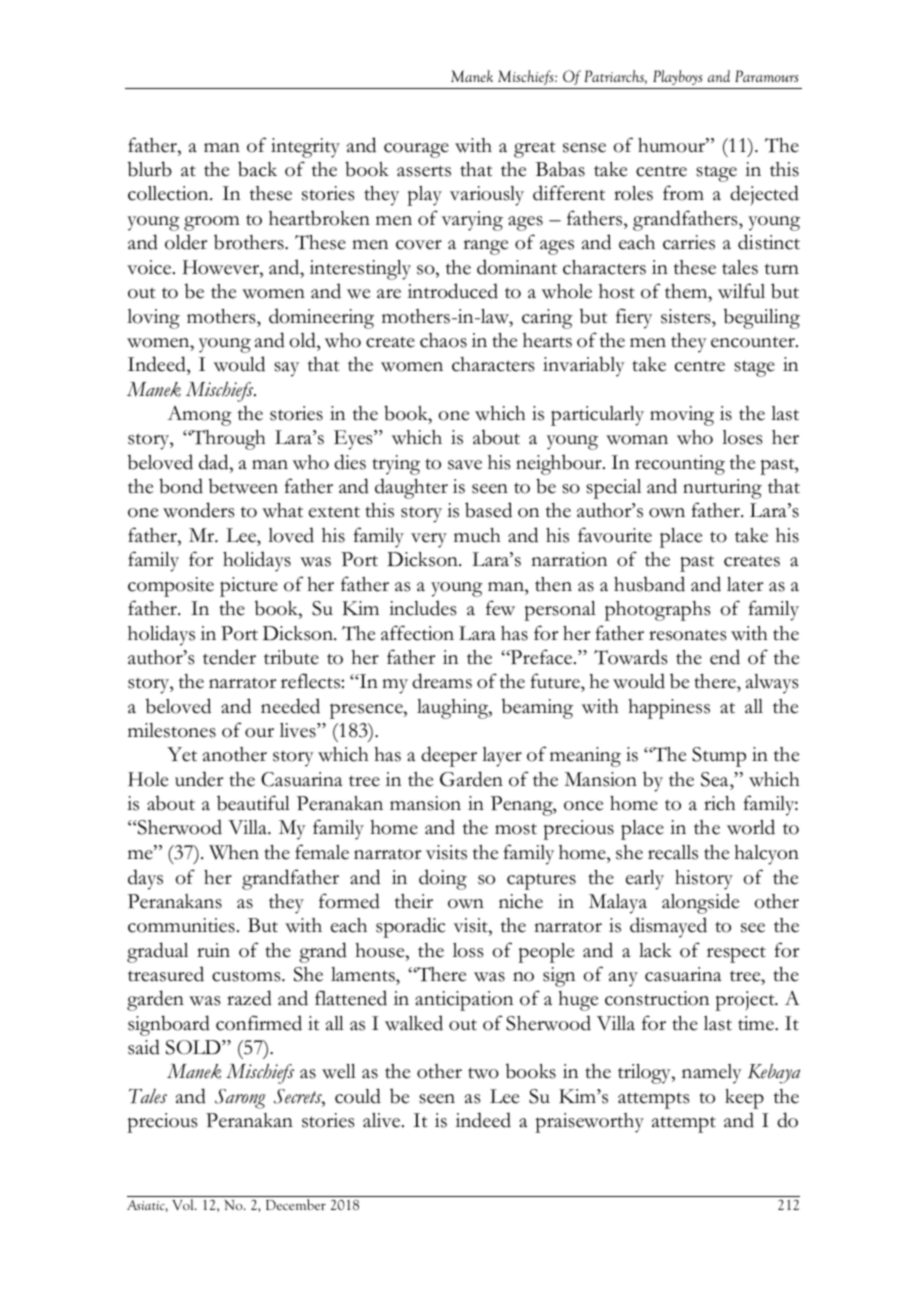 The image size is (901, 1316). Describe the element at coordinates (184, 1204) in the page. I see `Vol` at that location.
